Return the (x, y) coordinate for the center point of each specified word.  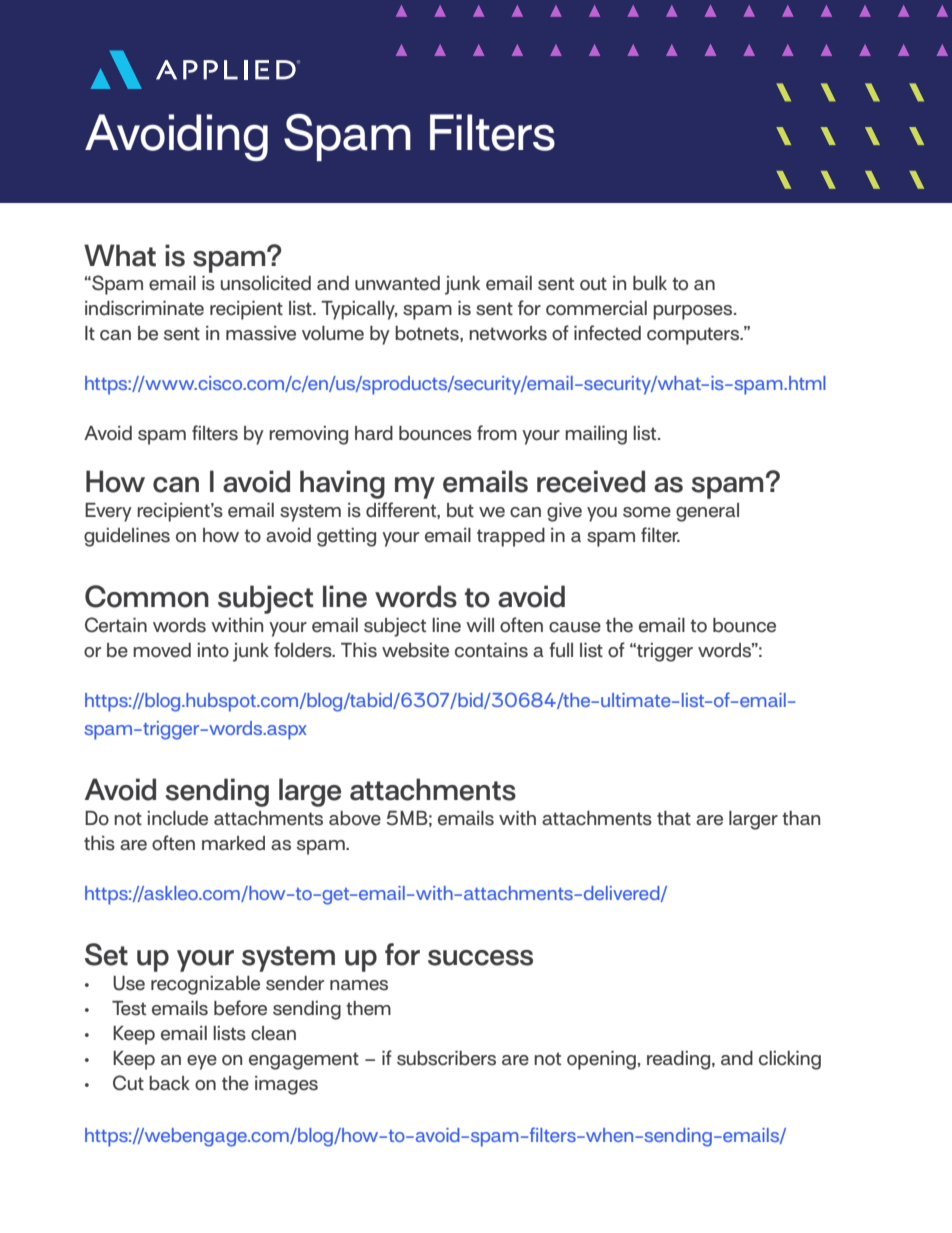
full (561, 650)
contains (491, 650)
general (707, 512)
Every (108, 512)
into (213, 650)
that (674, 818)
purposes (694, 312)
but (460, 510)
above (355, 818)
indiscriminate (144, 308)
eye (202, 1062)
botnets (428, 333)
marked (233, 843)
